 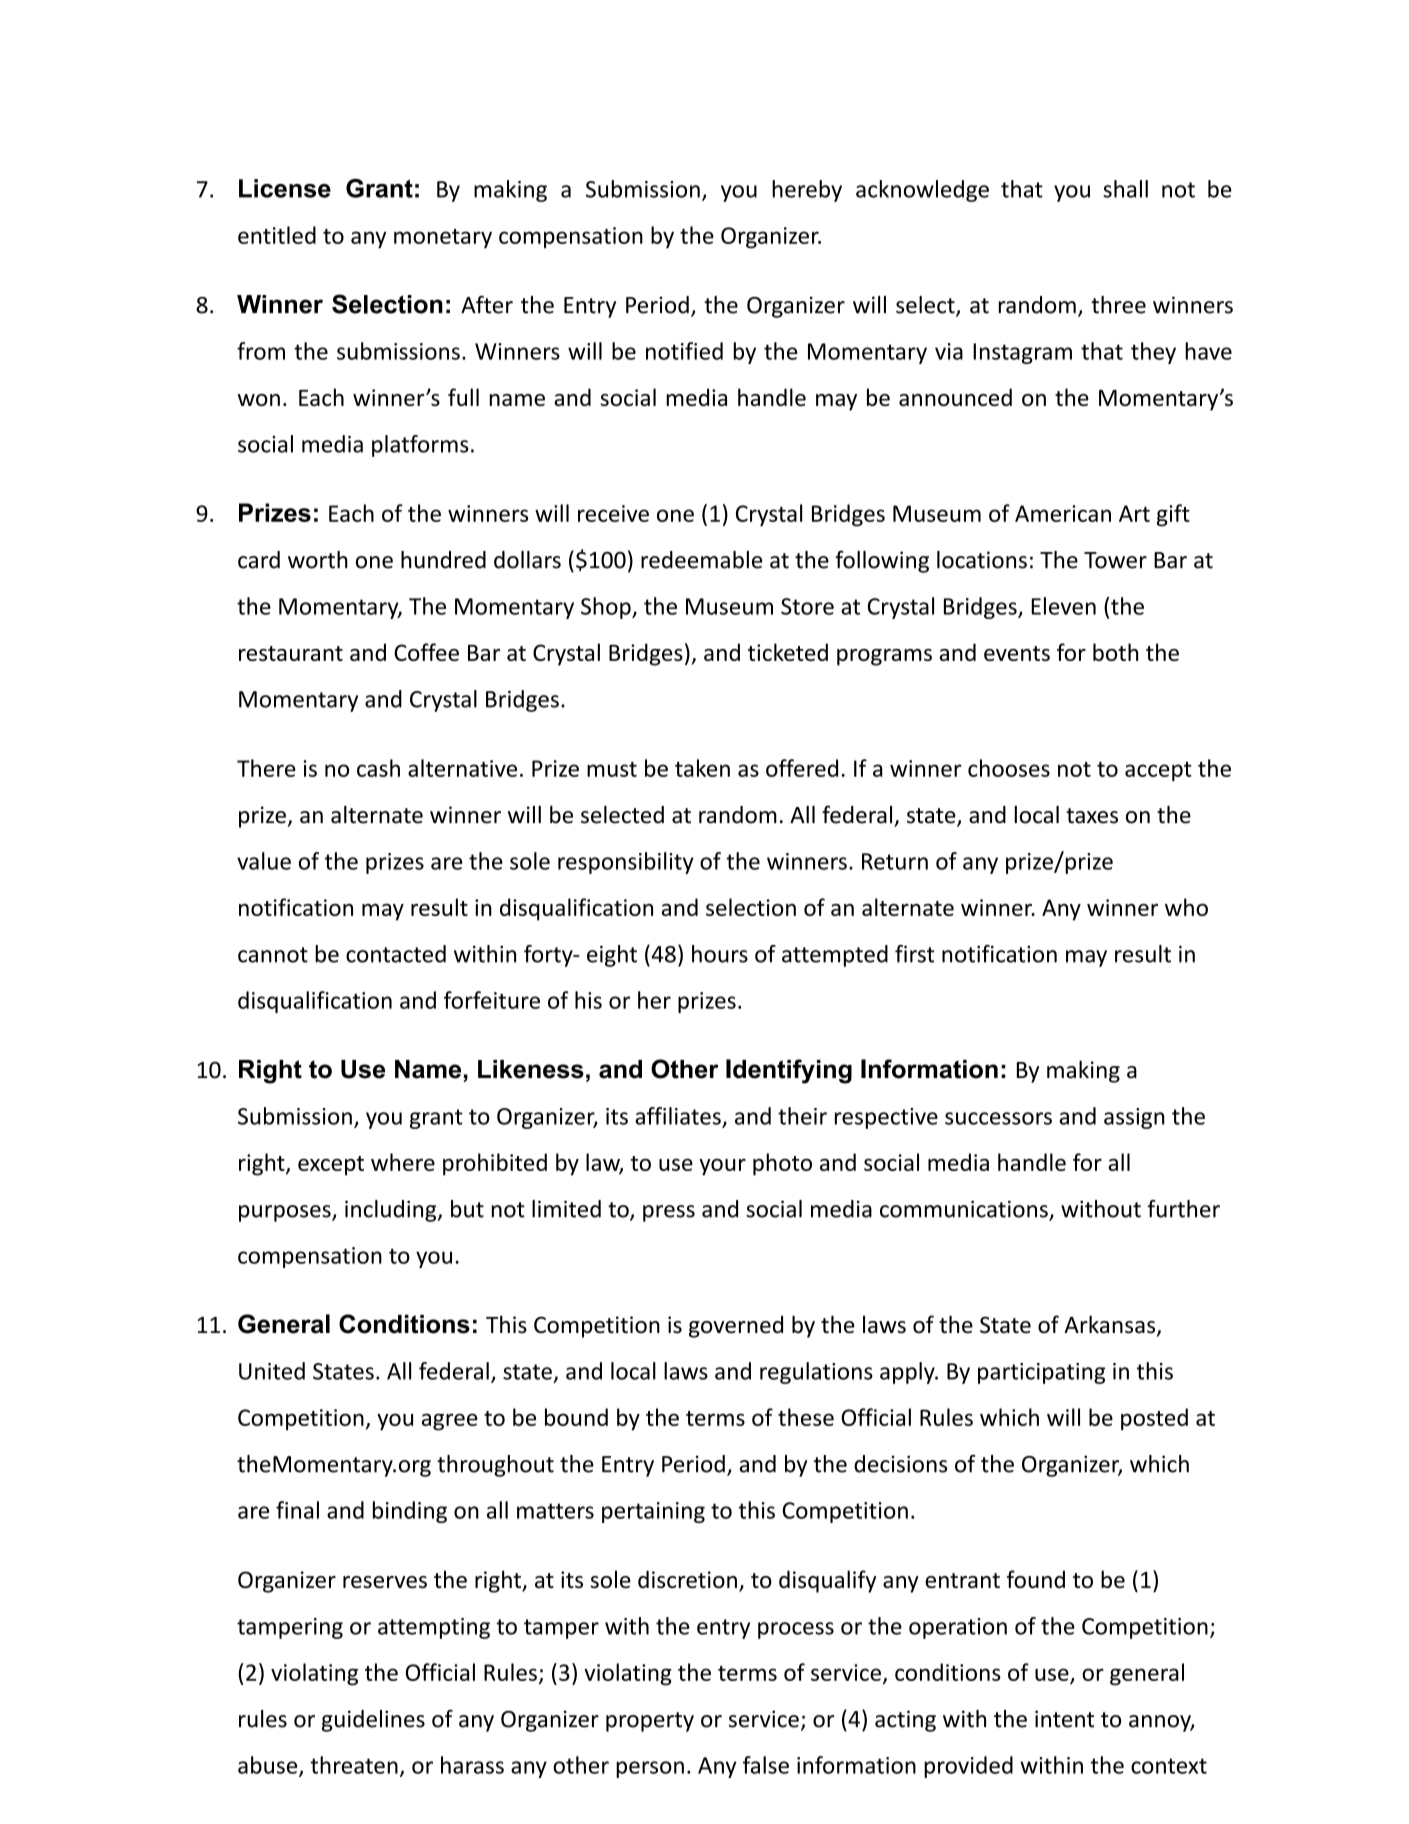 I want to click on monetary, so click(x=443, y=238).
